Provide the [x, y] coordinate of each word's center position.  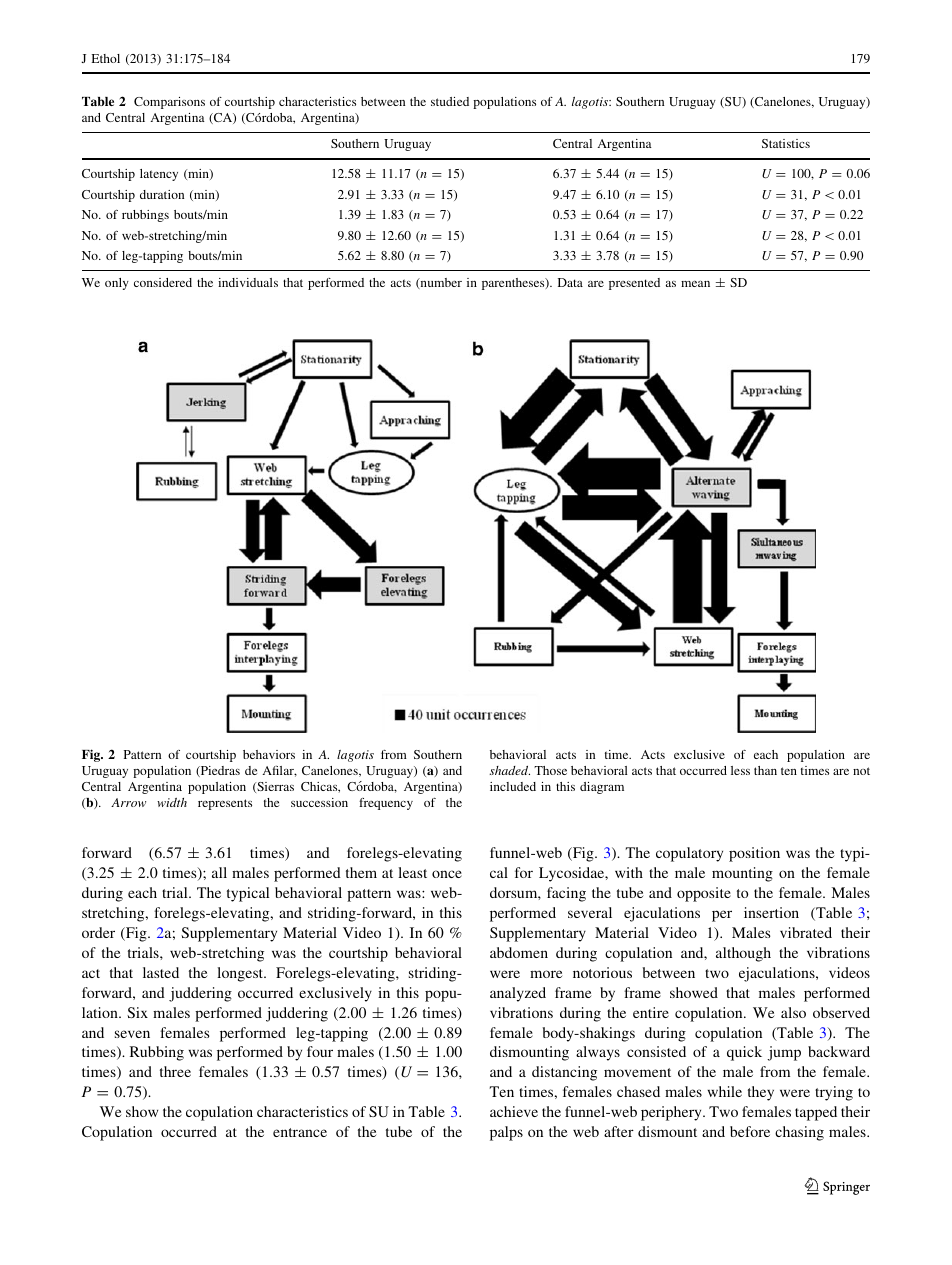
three [175, 1071]
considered [163, 282]
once [447, 874]
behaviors [269, 754]
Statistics [786, 143]
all [219, 872]
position [754, 854]
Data [570, 282]
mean [695, 284]
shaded [509, 770]
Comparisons [169, 103]
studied [450, 101]
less [740, 770]
